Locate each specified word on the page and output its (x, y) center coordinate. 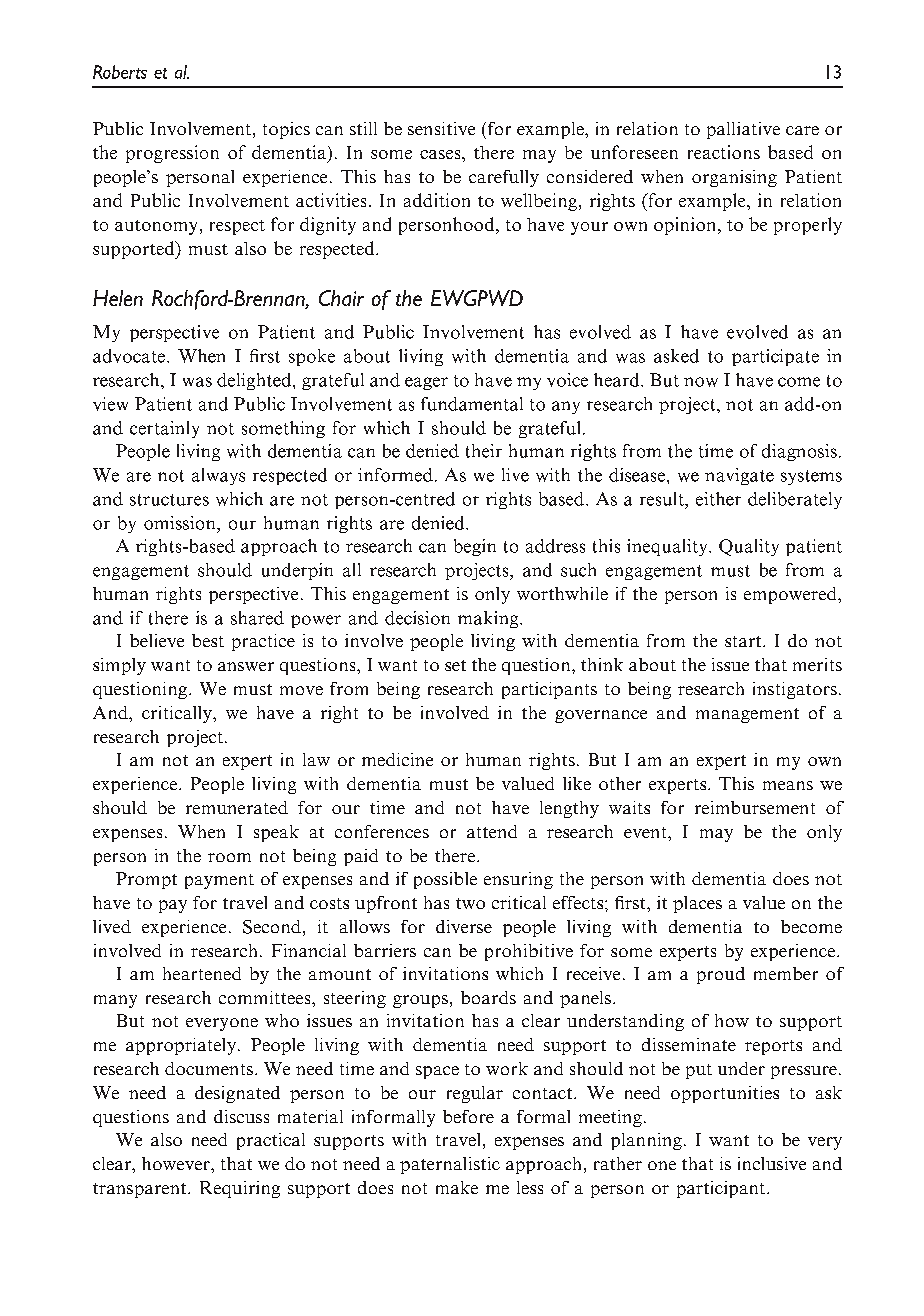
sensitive (441, 128)
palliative (743, 130)
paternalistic (450, 1165)
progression (172, 154)
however (177, 1163)
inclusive (772, 1163)
